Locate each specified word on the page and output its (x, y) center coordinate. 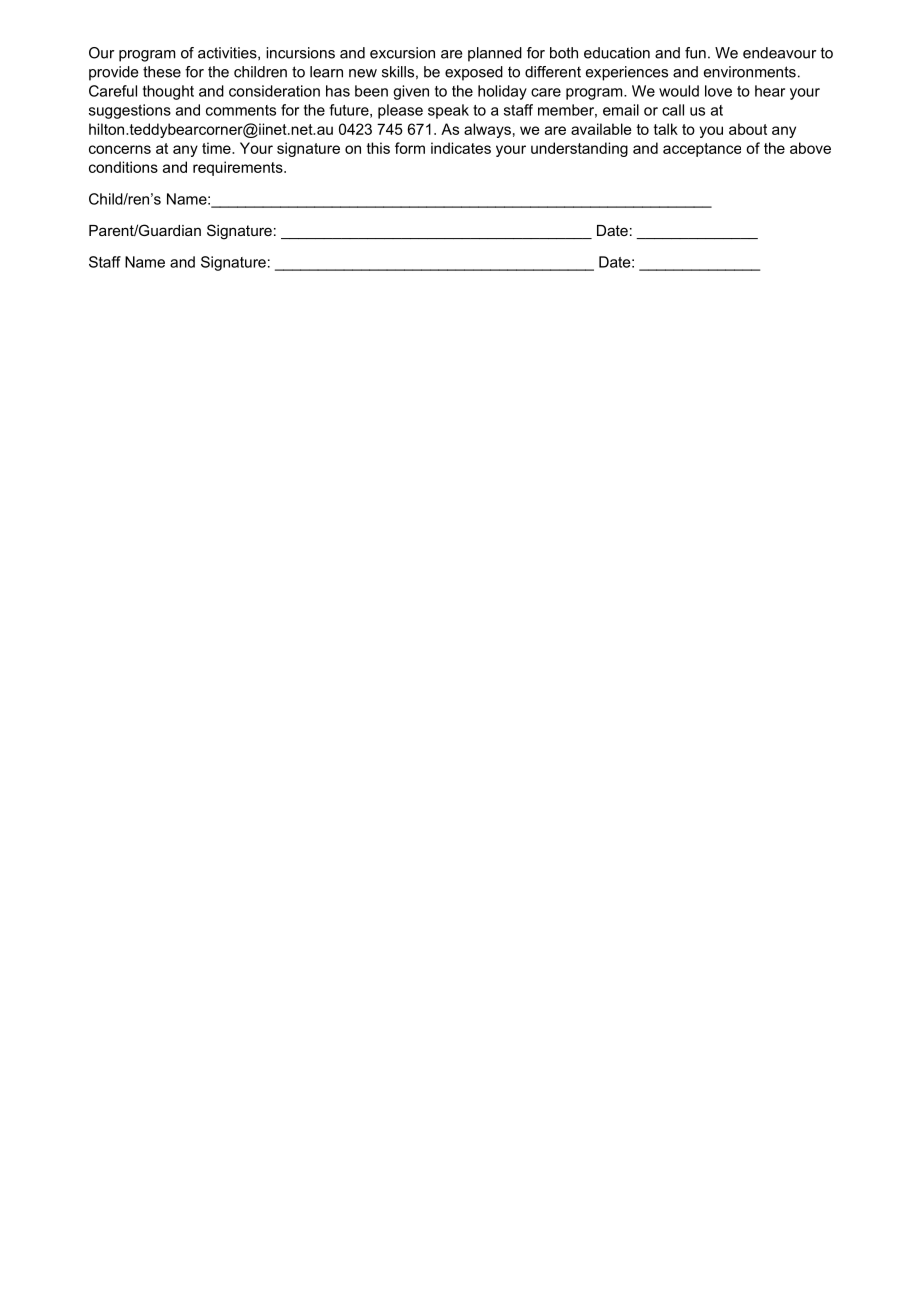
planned (495, 54)
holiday (502, 92)
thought (168, 92)
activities (228, 53)
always (487, 130)
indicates (461, 148)
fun (695, 53)
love (718, 91)
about (748, 129)
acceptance (702, 150)
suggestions (130, 111)
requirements (239, 168)
